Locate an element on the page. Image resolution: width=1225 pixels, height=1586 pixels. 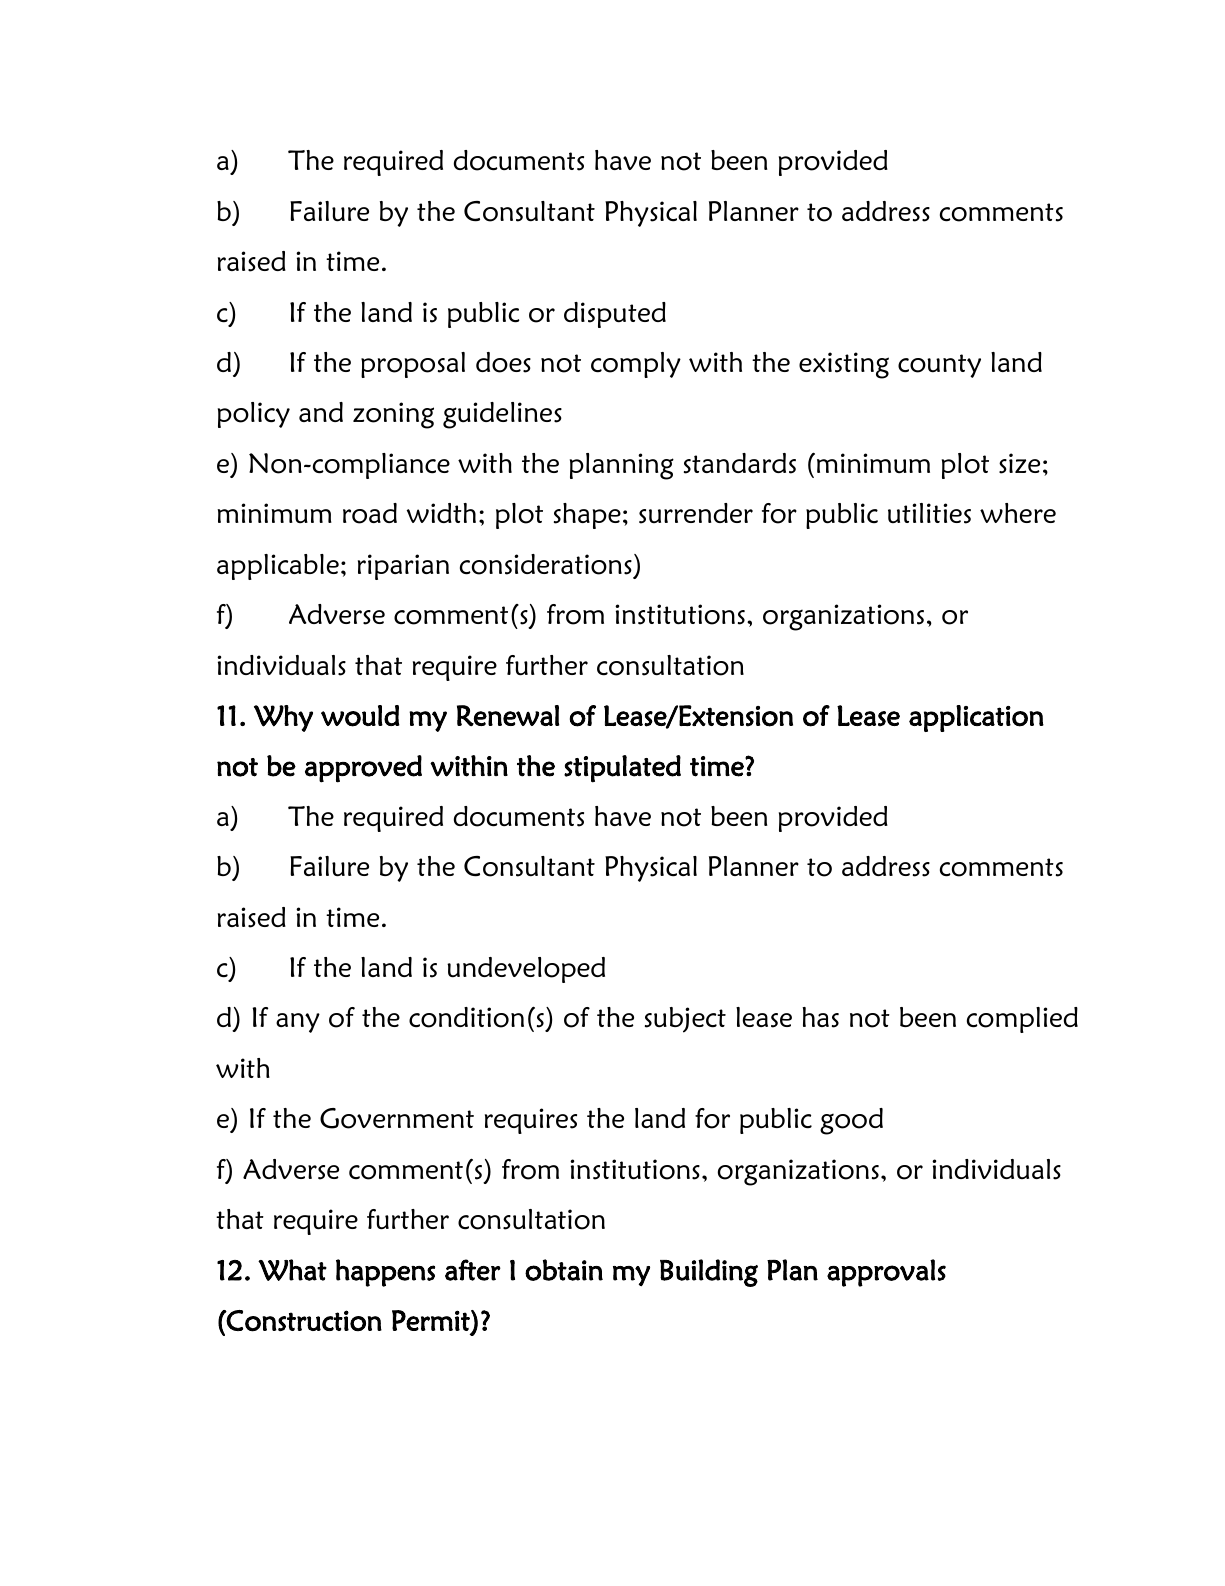
application is located at coordinates (976, 718).
